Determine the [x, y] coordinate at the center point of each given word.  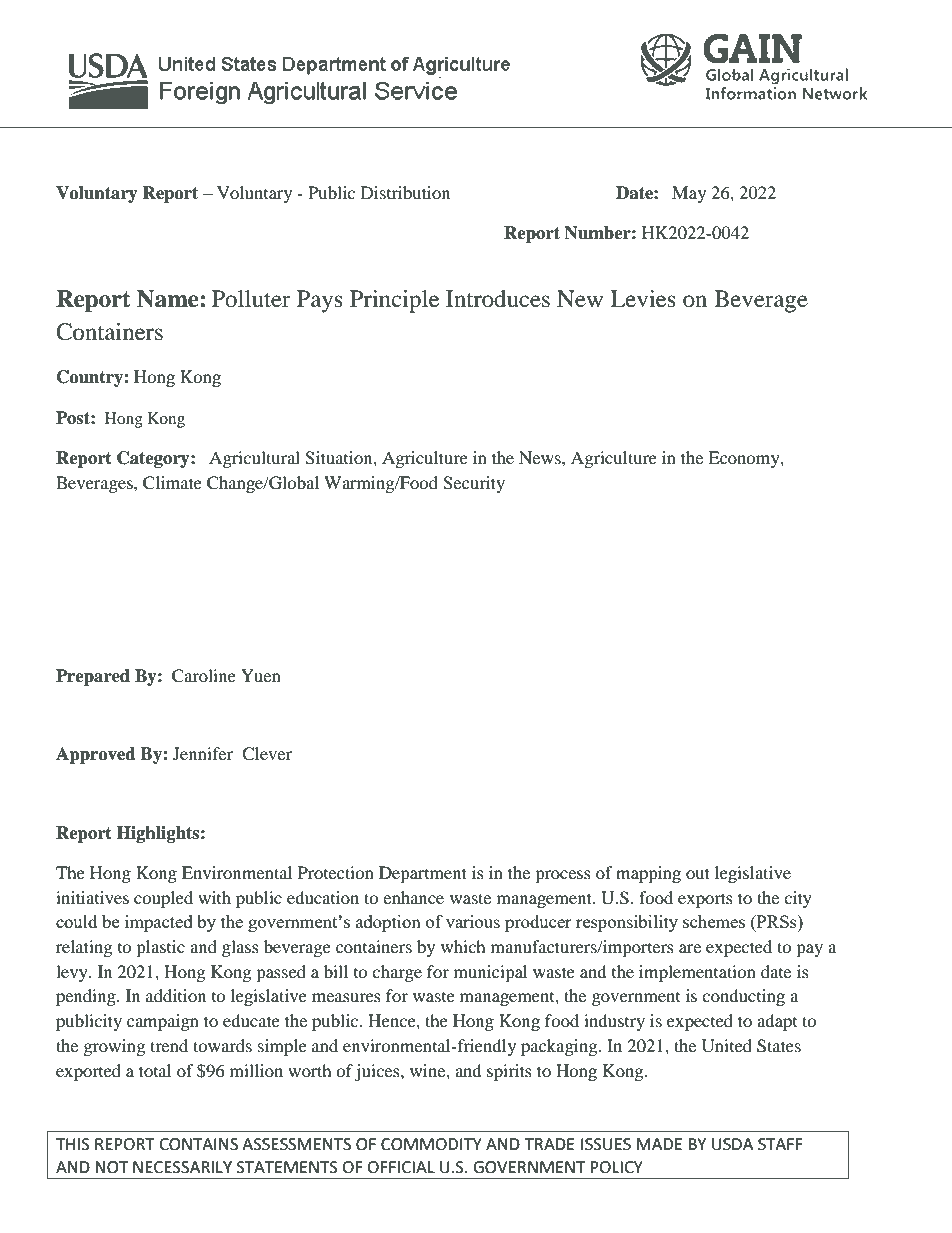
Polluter [251, 299]
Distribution [405, 192]
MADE [659, 1144]
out [698, 873]
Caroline [204, 676]
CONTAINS [198, 1144]
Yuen [261, 675]
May [689, 194]
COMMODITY [431, 1144]
